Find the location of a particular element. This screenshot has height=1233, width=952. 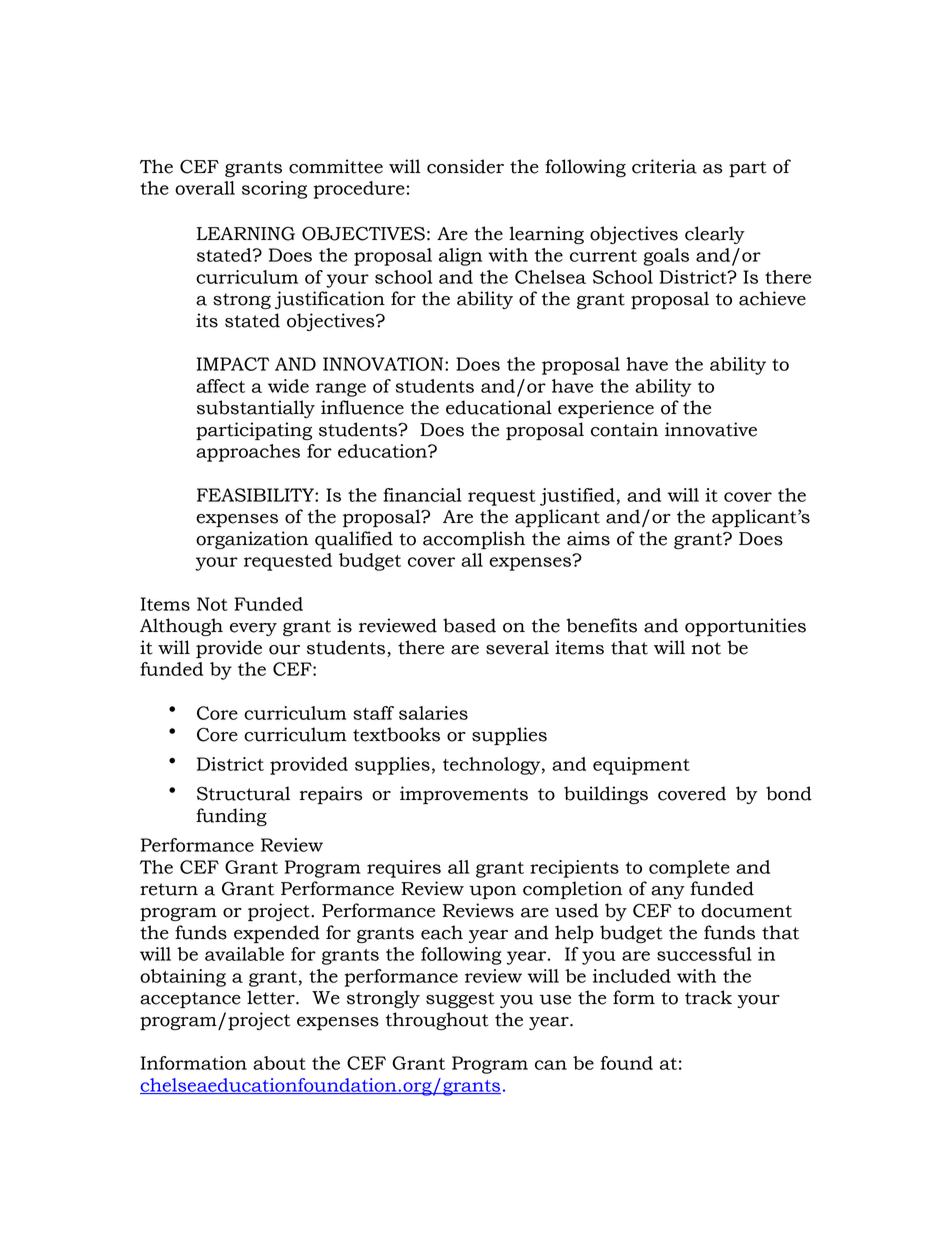

opportunities is located at coordinates (745, 627).
